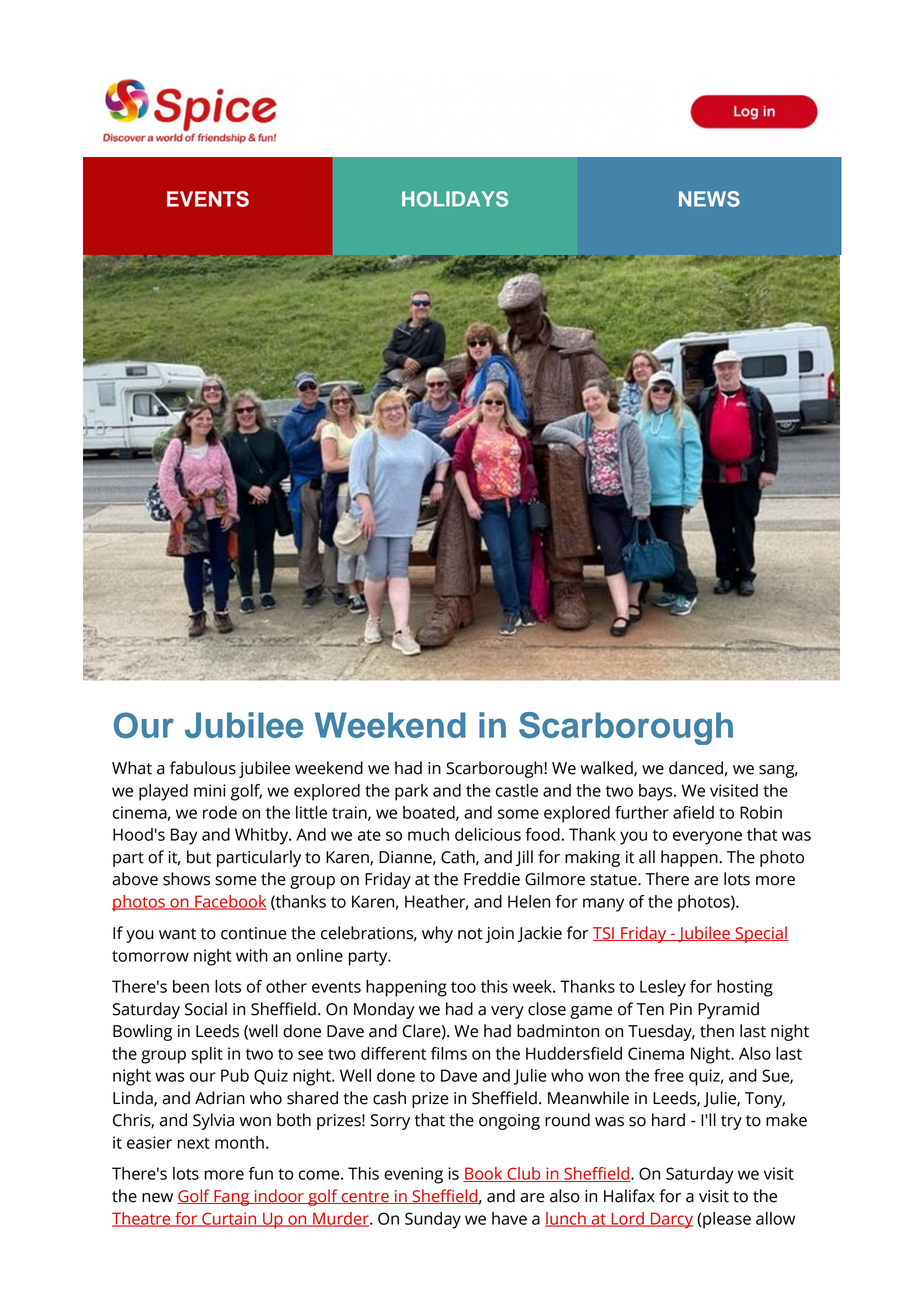 The height and width of the image is (1308, 924). Describe the element at coordinates (177, 934) in the image. I see `want` at that location.
